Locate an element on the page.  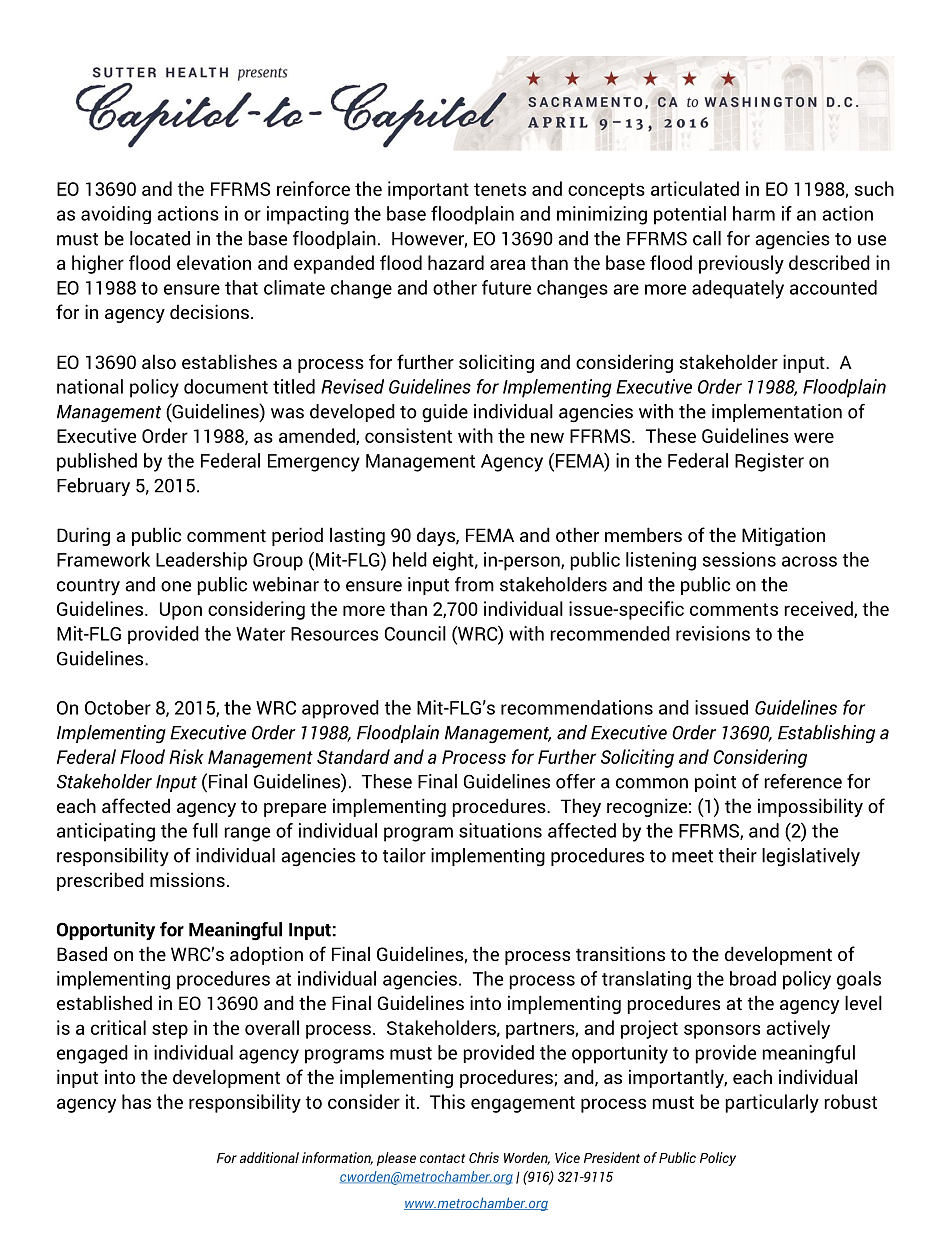
located is located at coordinates (160, 238).
